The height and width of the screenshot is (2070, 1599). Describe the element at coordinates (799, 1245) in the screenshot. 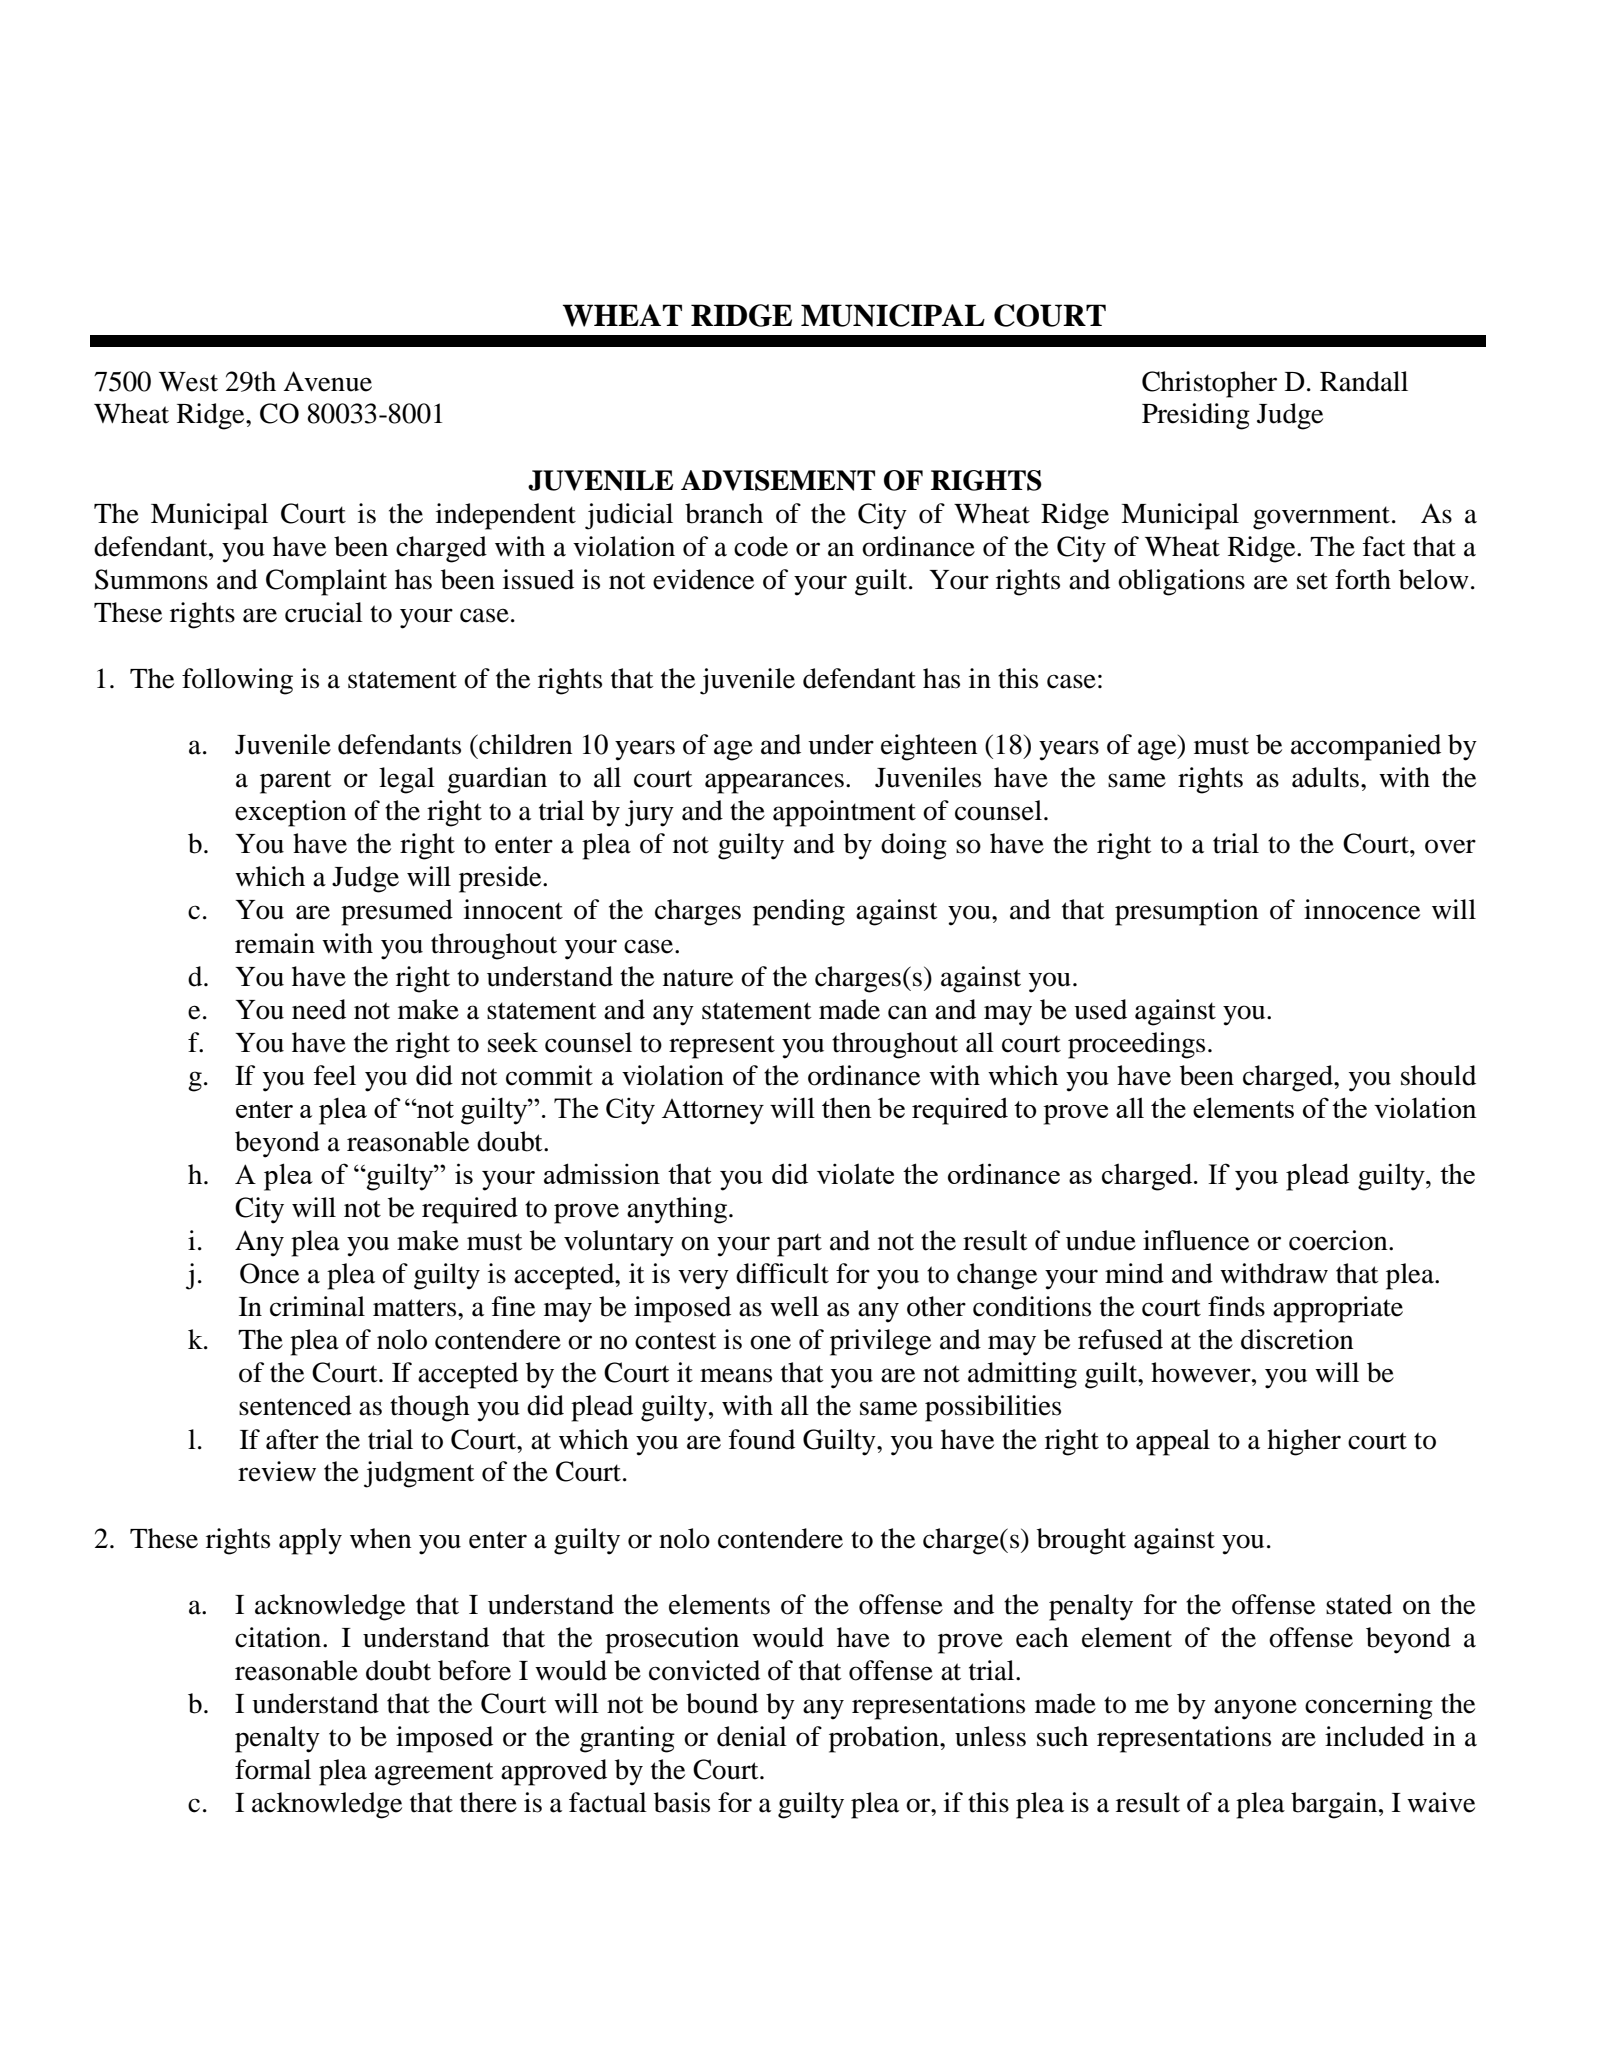

I see `part` at that location.
